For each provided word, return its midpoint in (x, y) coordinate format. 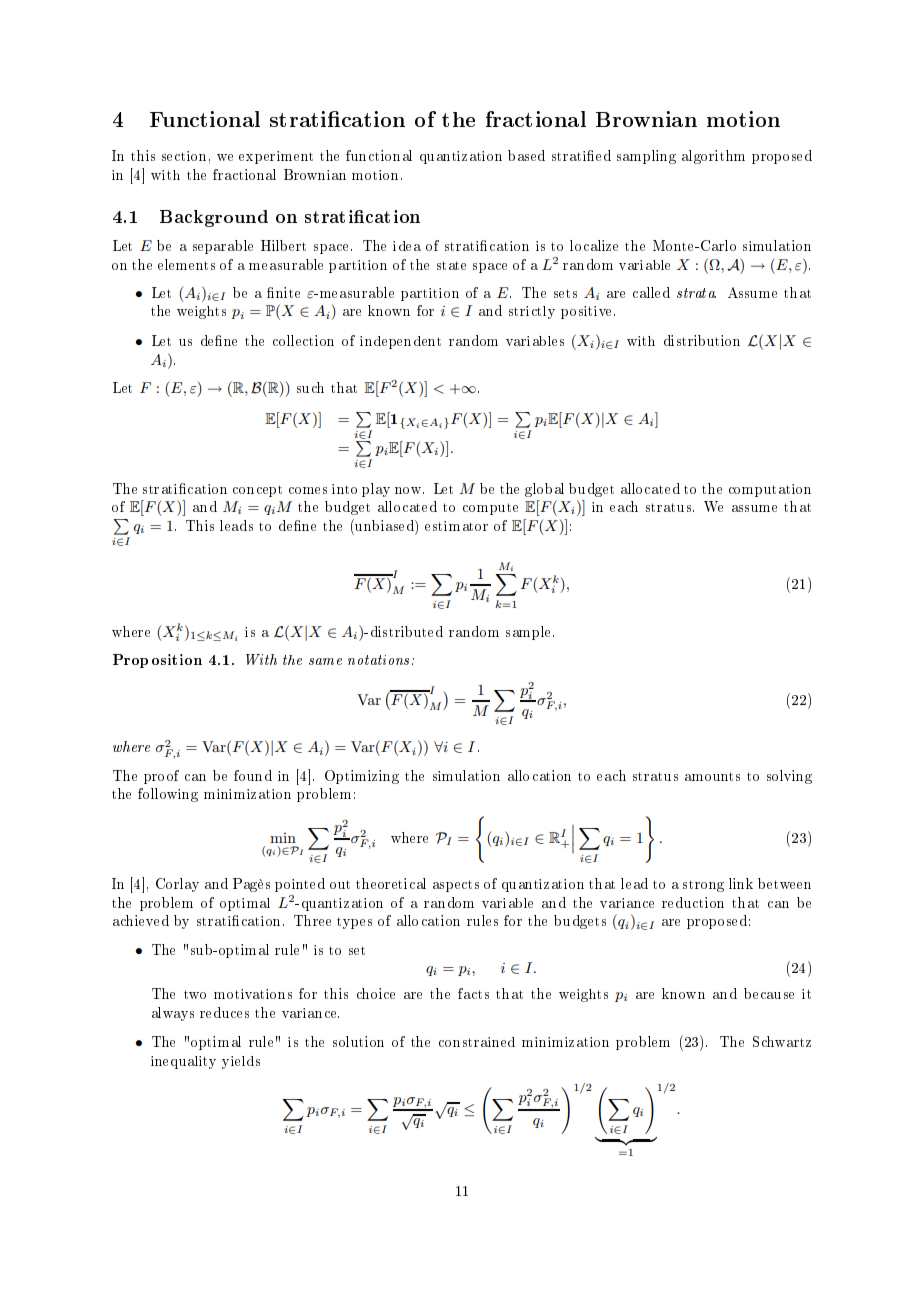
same (325, 661)
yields (241, 1062)
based (526, 155)
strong (703, 886)
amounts (712, 776)
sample (530, 633)
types (354, 923)
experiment (276, 157)
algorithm (713, 157)
